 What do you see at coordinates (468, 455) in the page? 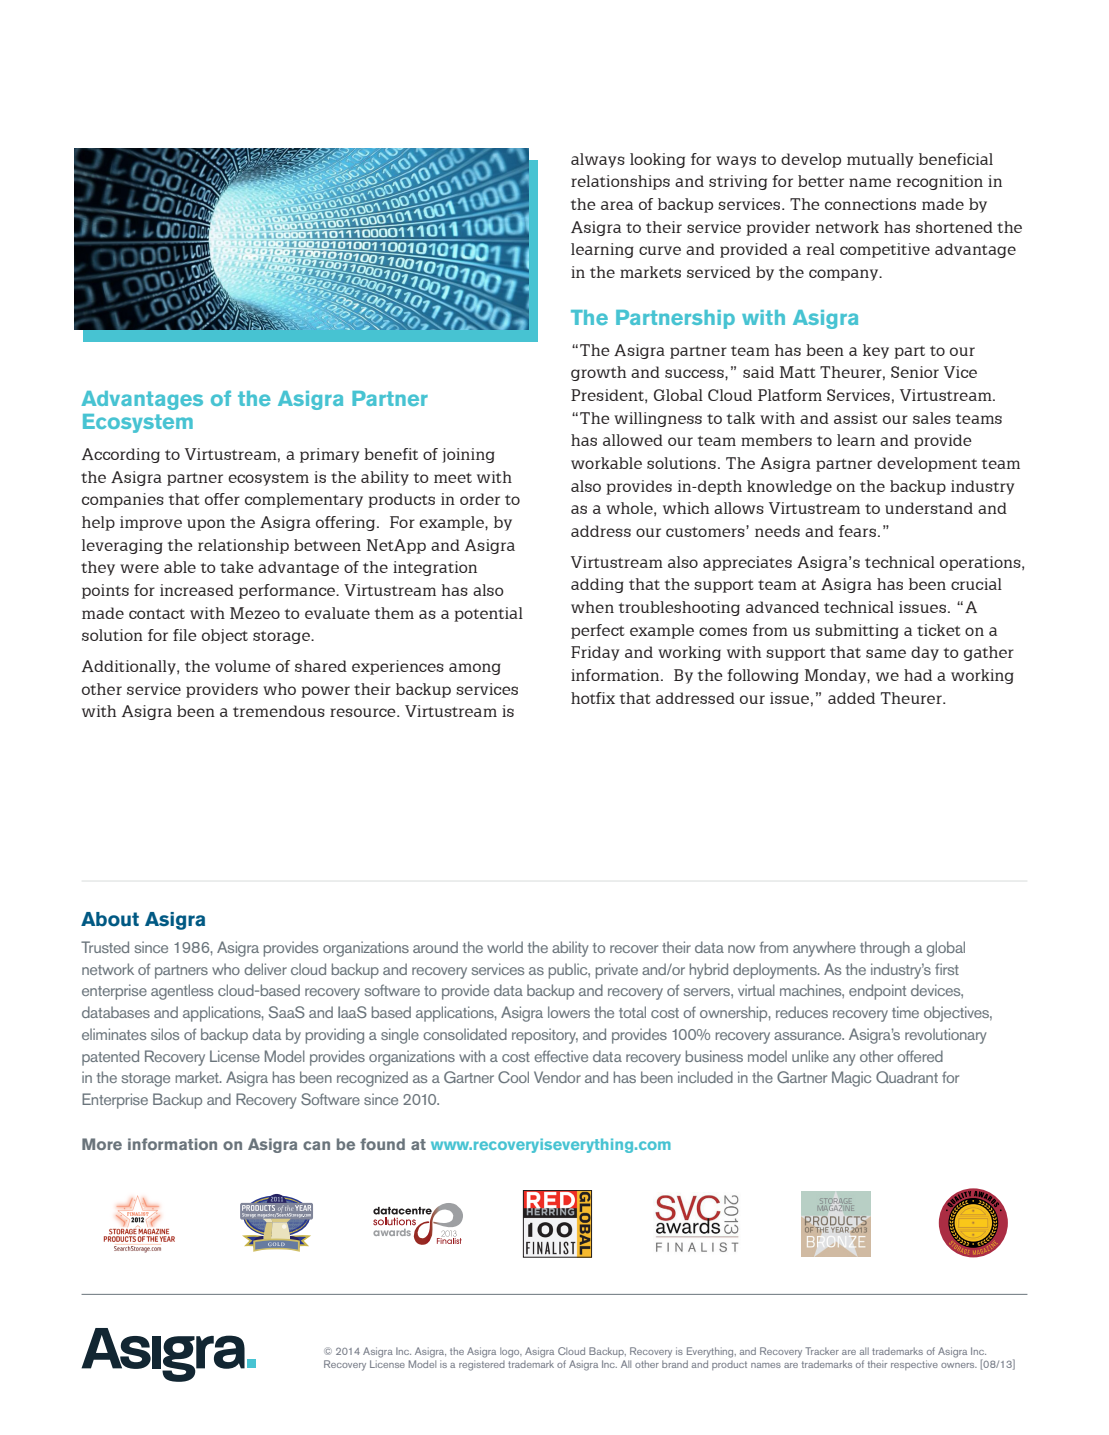
I see `joining` at bounding box center [468, 455].
